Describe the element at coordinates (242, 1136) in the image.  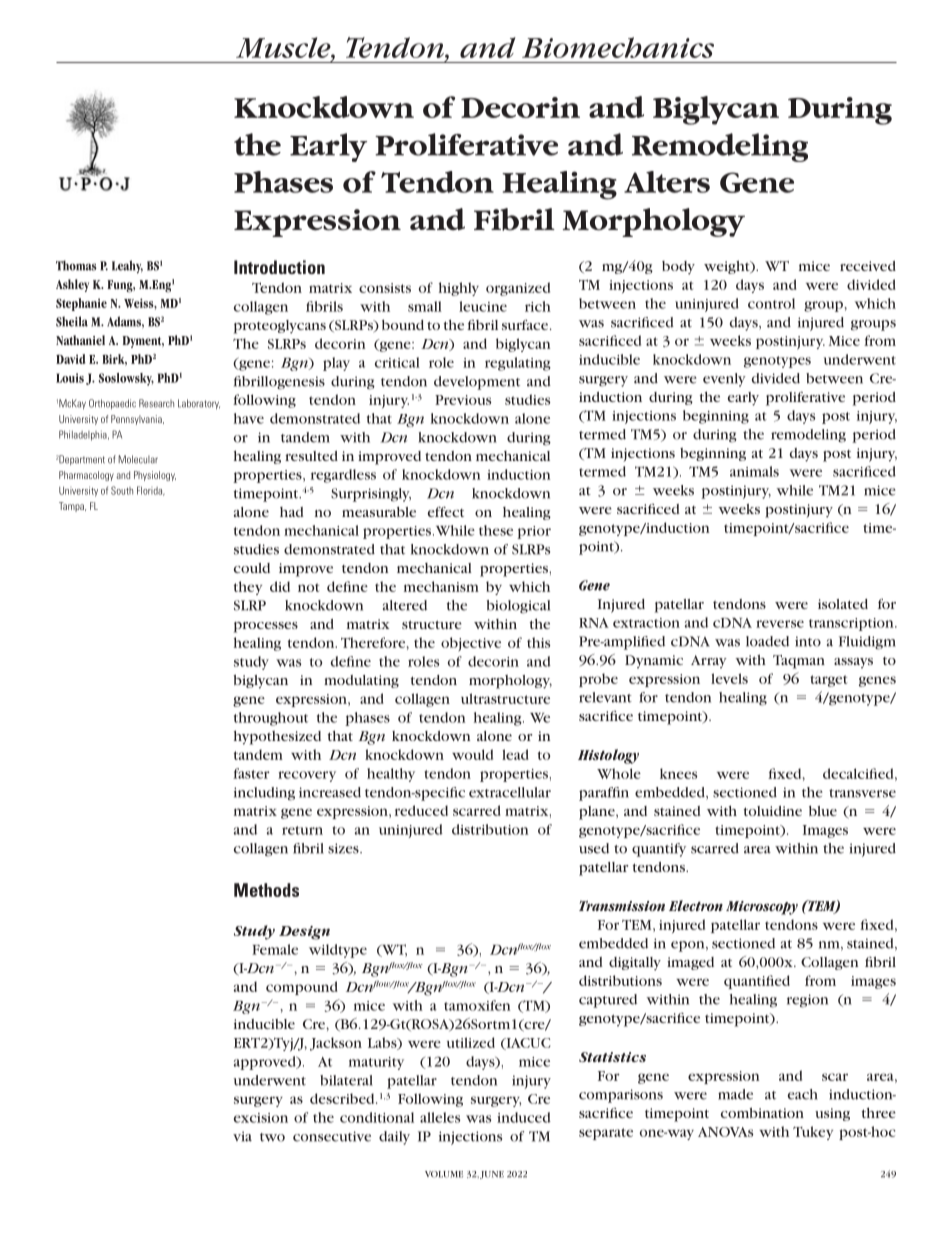
I see `via` at that location.
